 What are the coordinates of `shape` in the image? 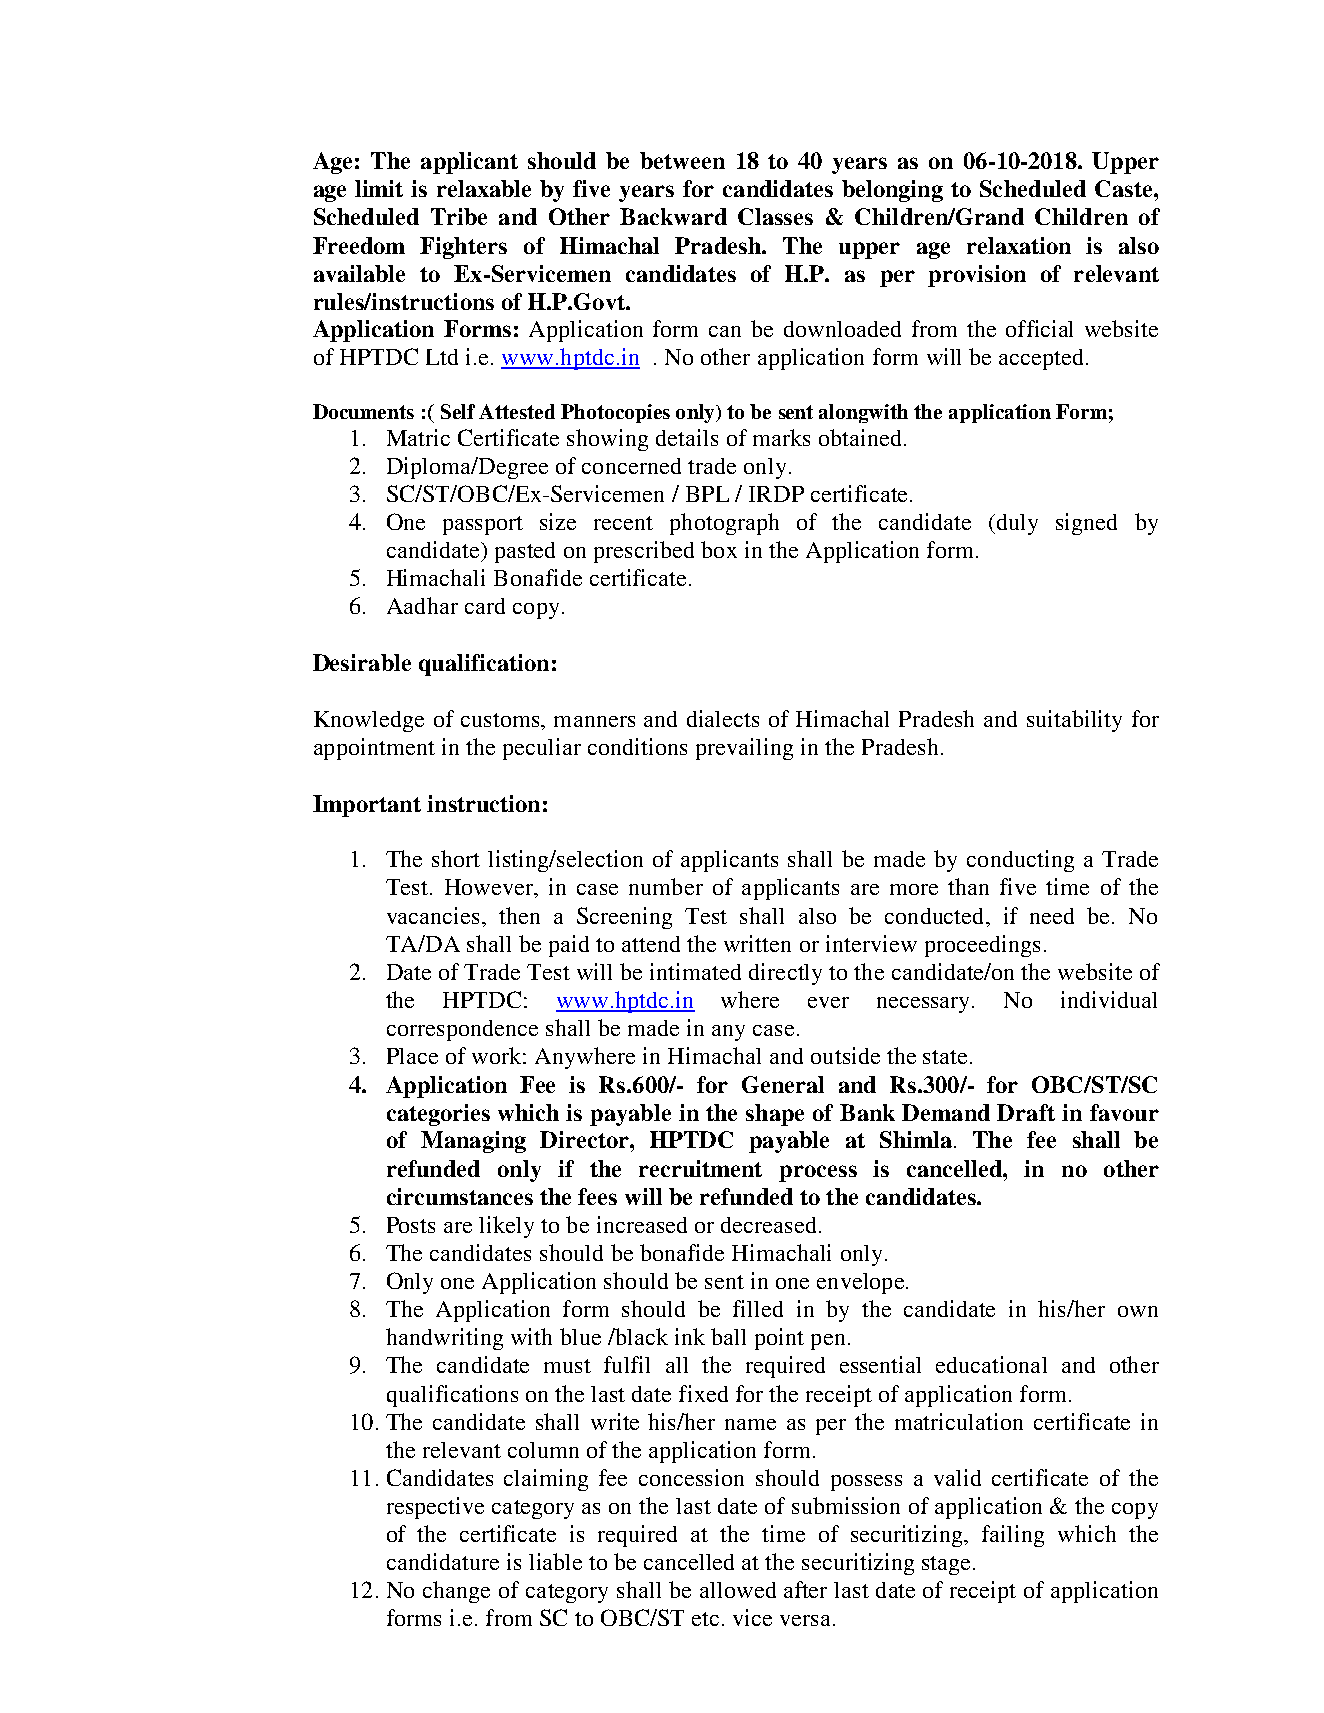 It's located at (775, 1115).
